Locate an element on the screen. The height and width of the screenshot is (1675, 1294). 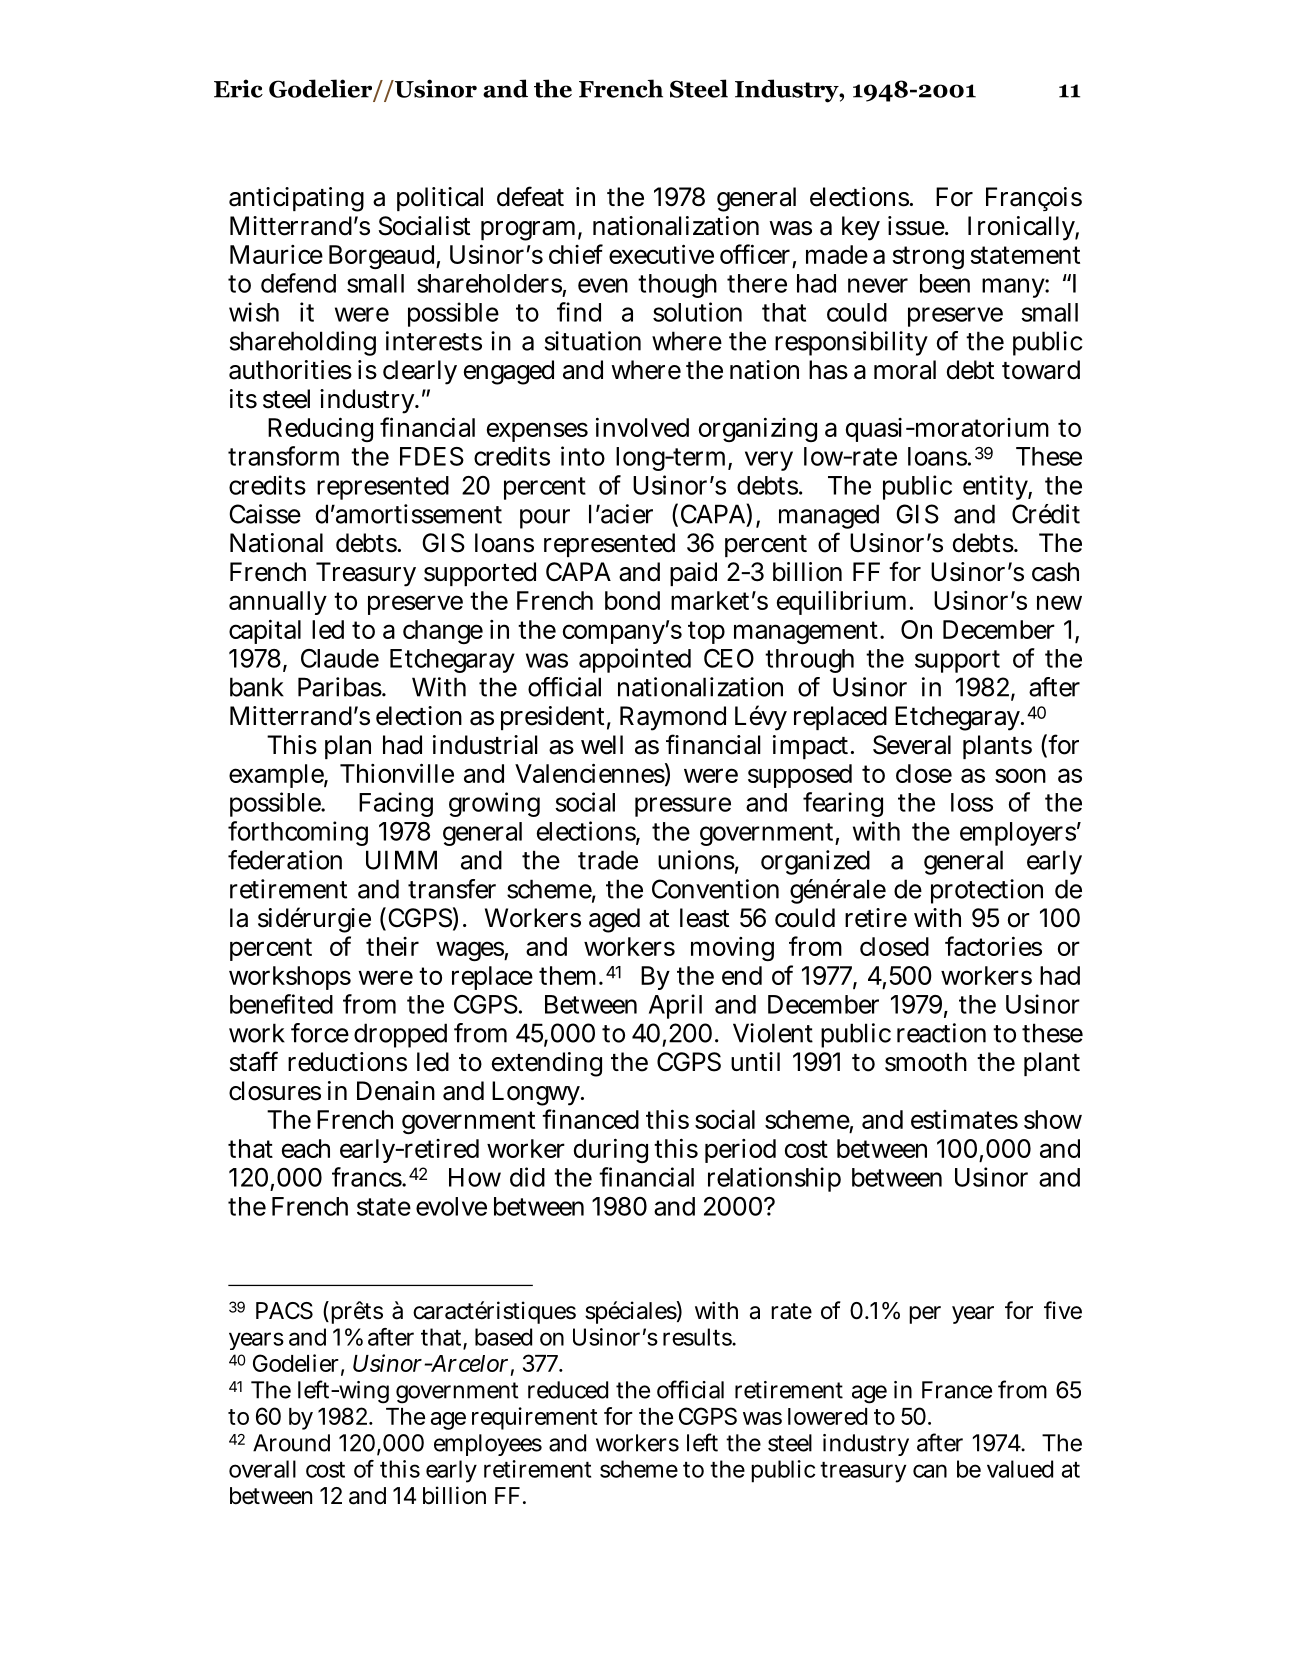
estimates is located at coordinates (964, 1119).
